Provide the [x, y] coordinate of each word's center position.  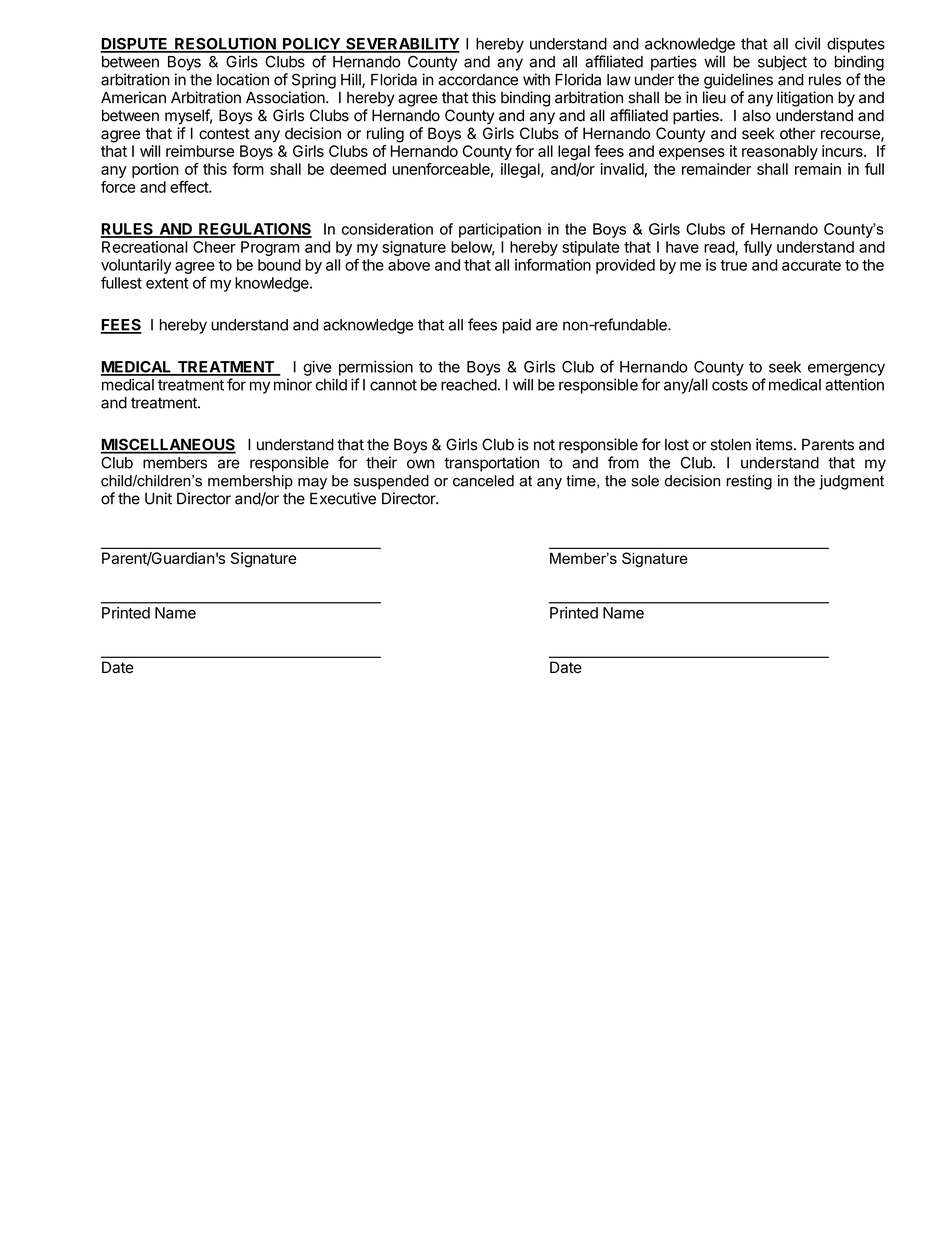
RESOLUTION [225, 45]
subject [782, 63]
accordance [478, 80]
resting [749, 482]
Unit [158, 498]
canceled [483, 481]
